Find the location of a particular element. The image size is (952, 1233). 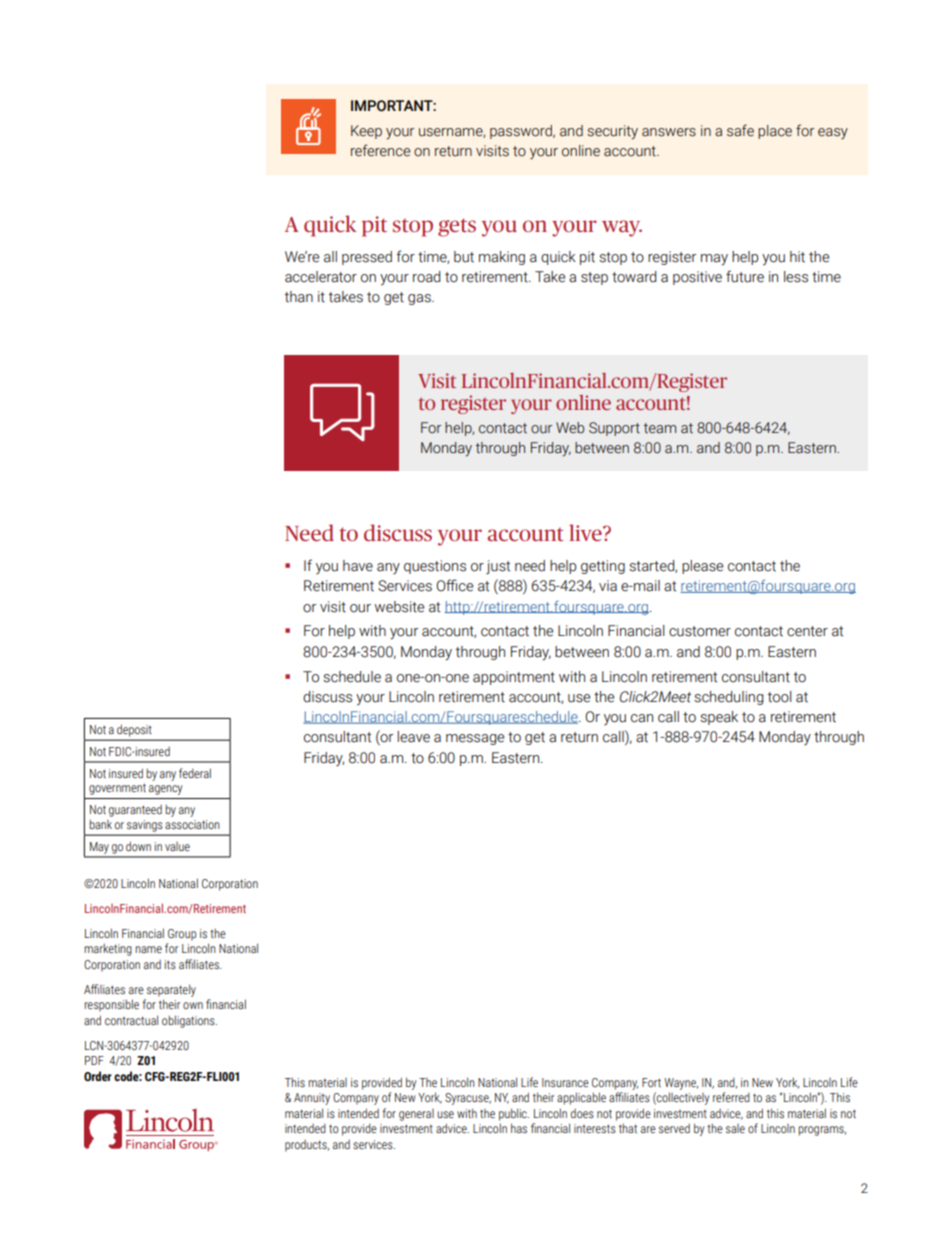

referred is located at coordinates (731, 1097).
